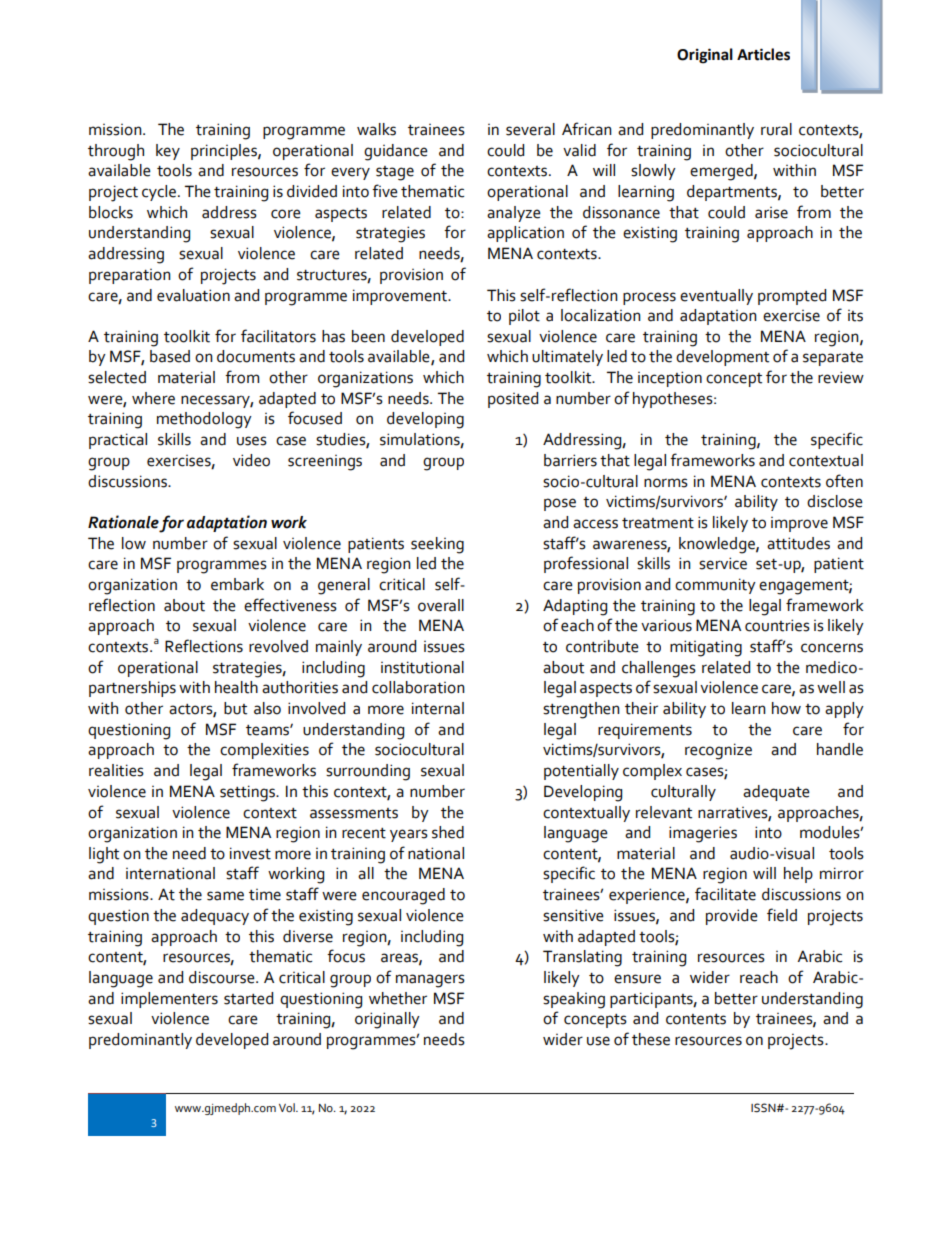 This screenshot has width=952, height=1233. I want to click on based, so click(170, 356).
